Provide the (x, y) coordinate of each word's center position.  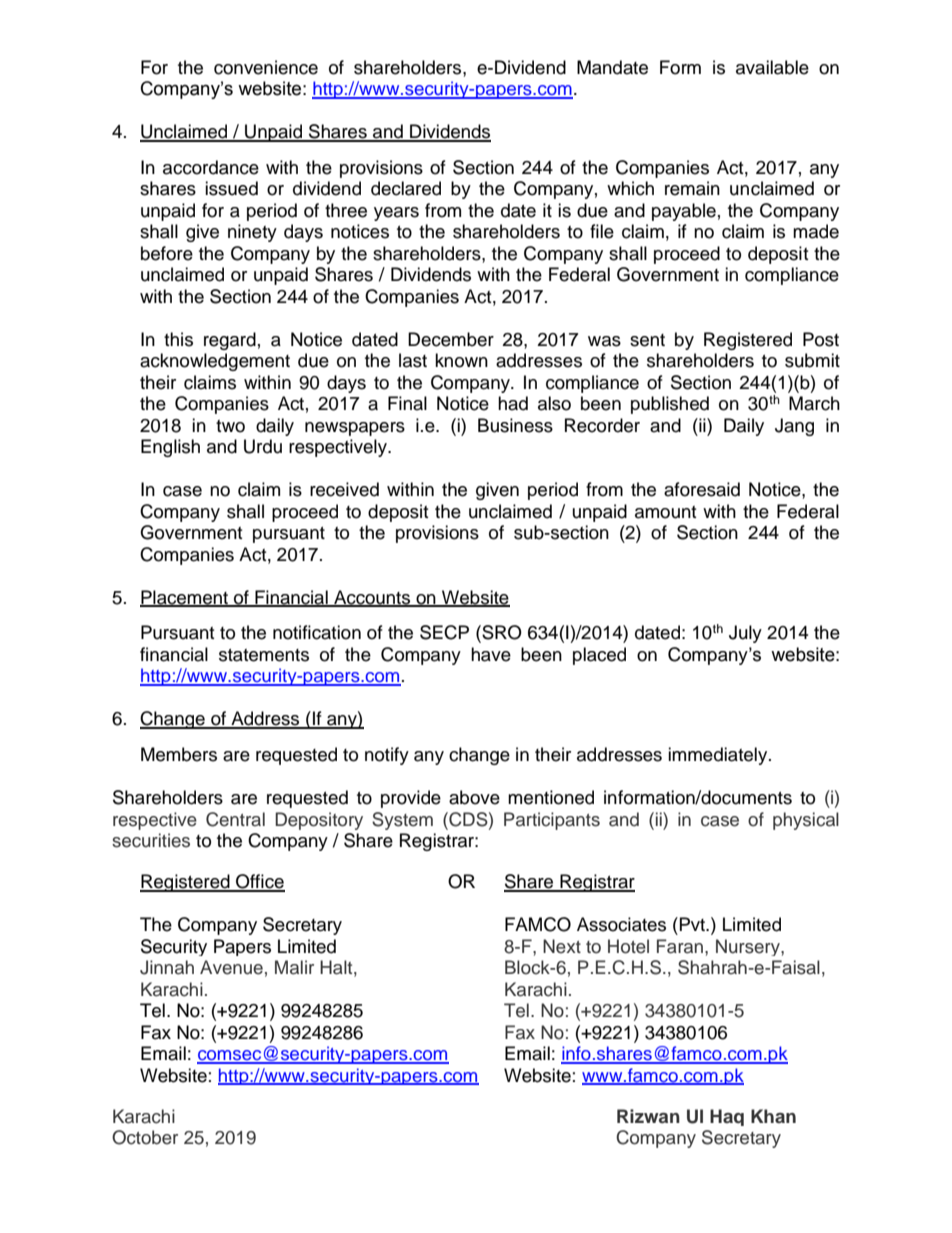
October (145, 1137)
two (230, 426)
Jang (794, 427)
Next (562, 946)
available (772, 67)
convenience (266, 67)
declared (406, 188)
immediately (719, 756)
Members (179, 754)
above (474, 797)
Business (515, 425)
